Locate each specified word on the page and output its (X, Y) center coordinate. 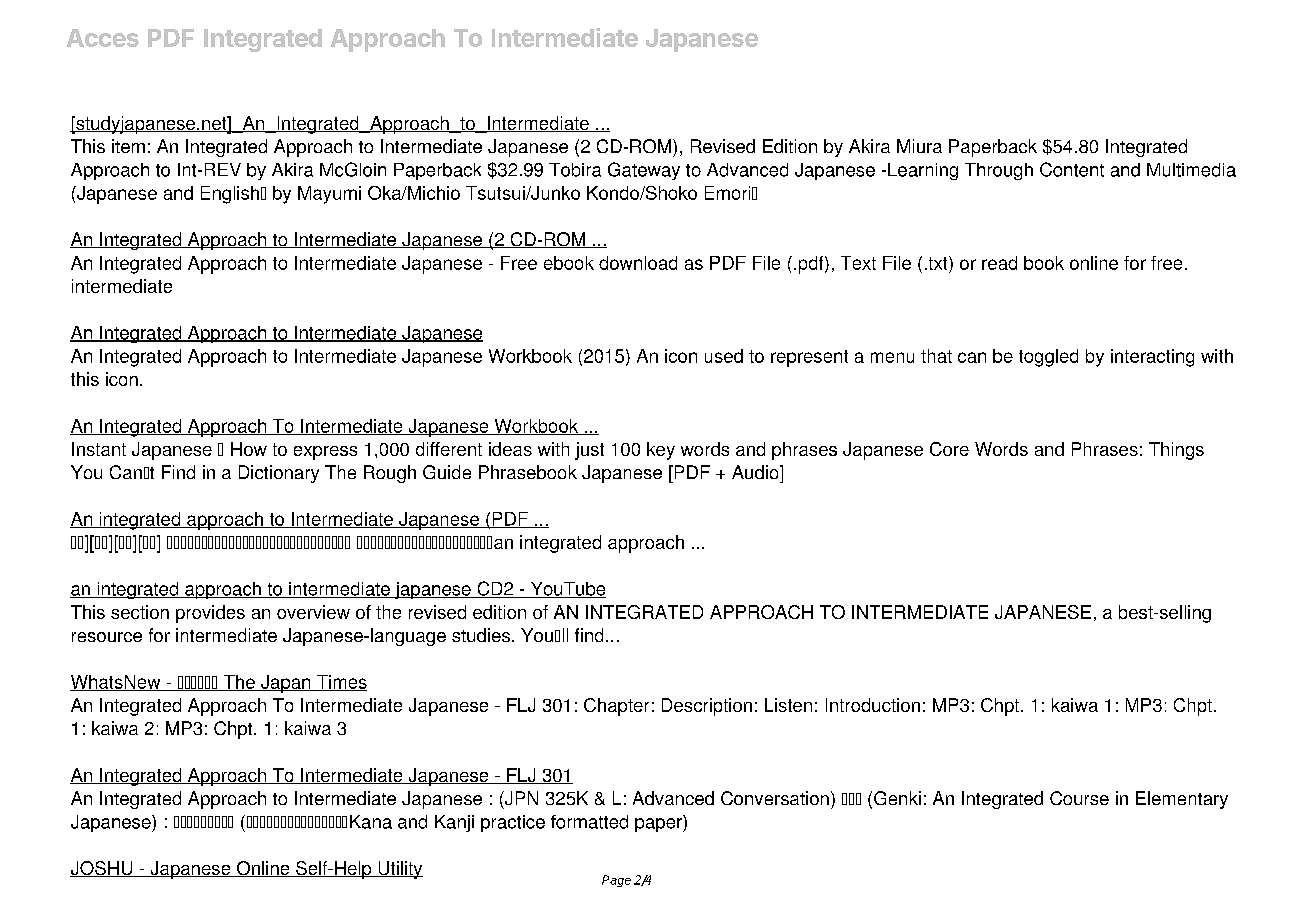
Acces (103, 38)
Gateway (644, 171)
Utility (399, 870)
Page (616, 881)
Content (1072, 169)
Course (1079, 798)
